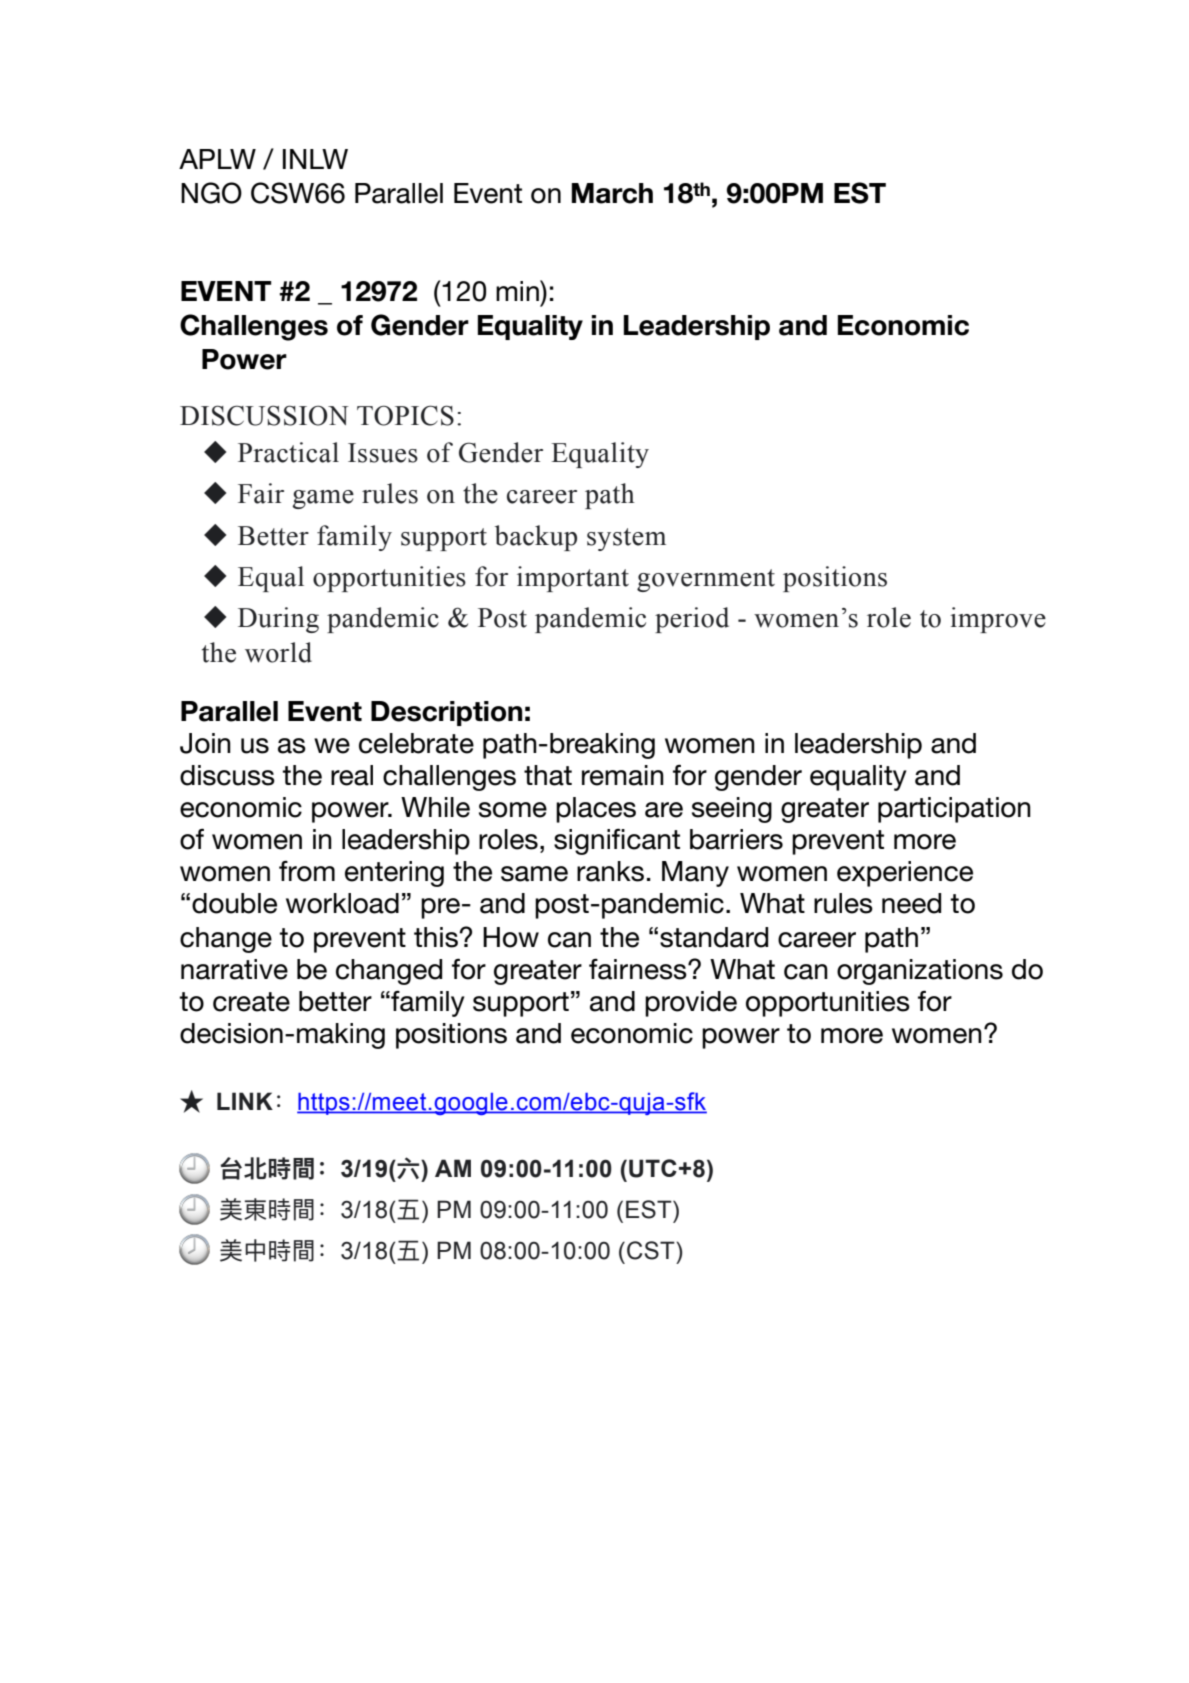 This document has width=1189, height=1683. What do you see at coordinates (920, 972) in the document?
I see `organizations` at bounding box center [920, 972].
